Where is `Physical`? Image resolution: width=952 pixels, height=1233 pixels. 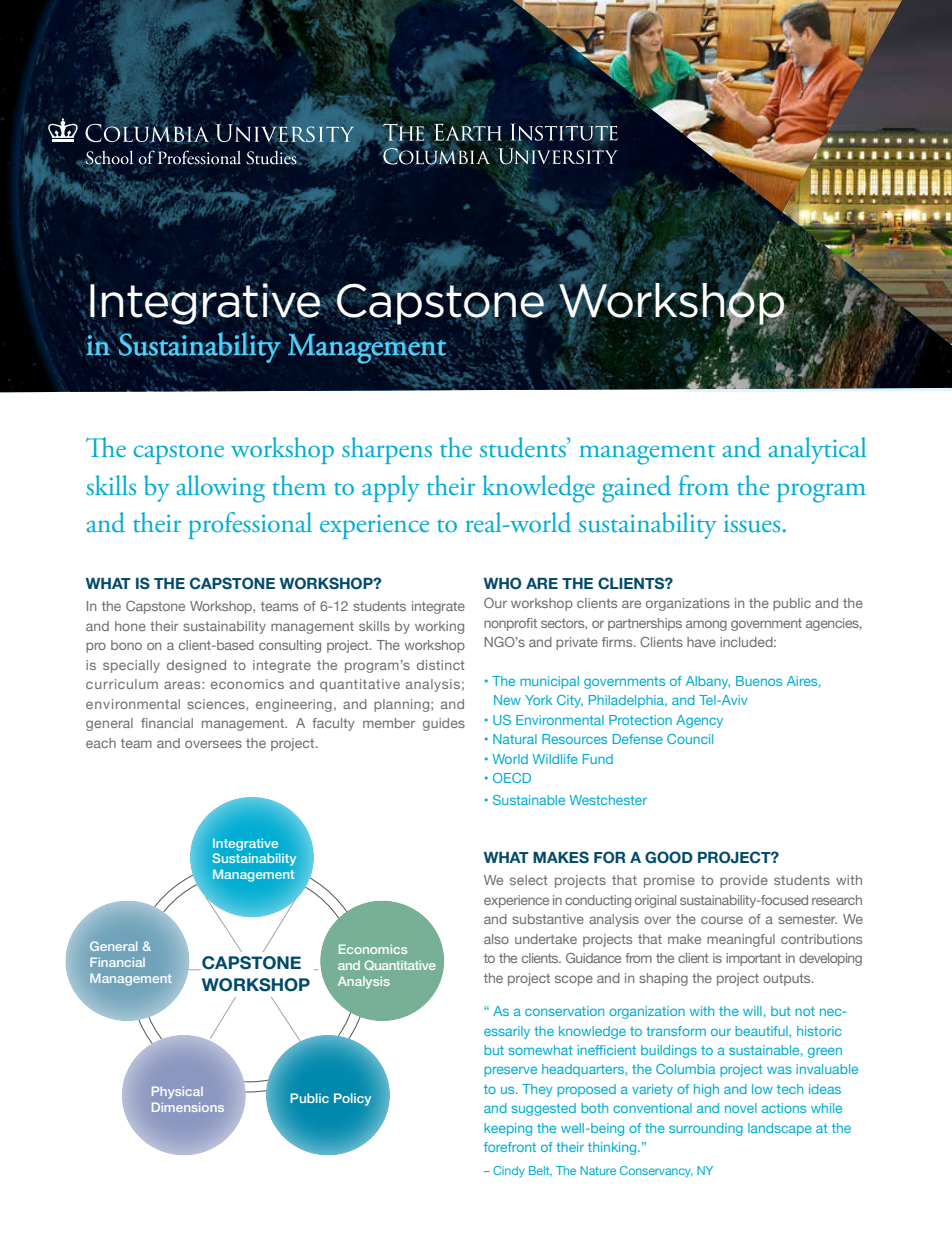
Physical is located at coordinates (177, 1092).
